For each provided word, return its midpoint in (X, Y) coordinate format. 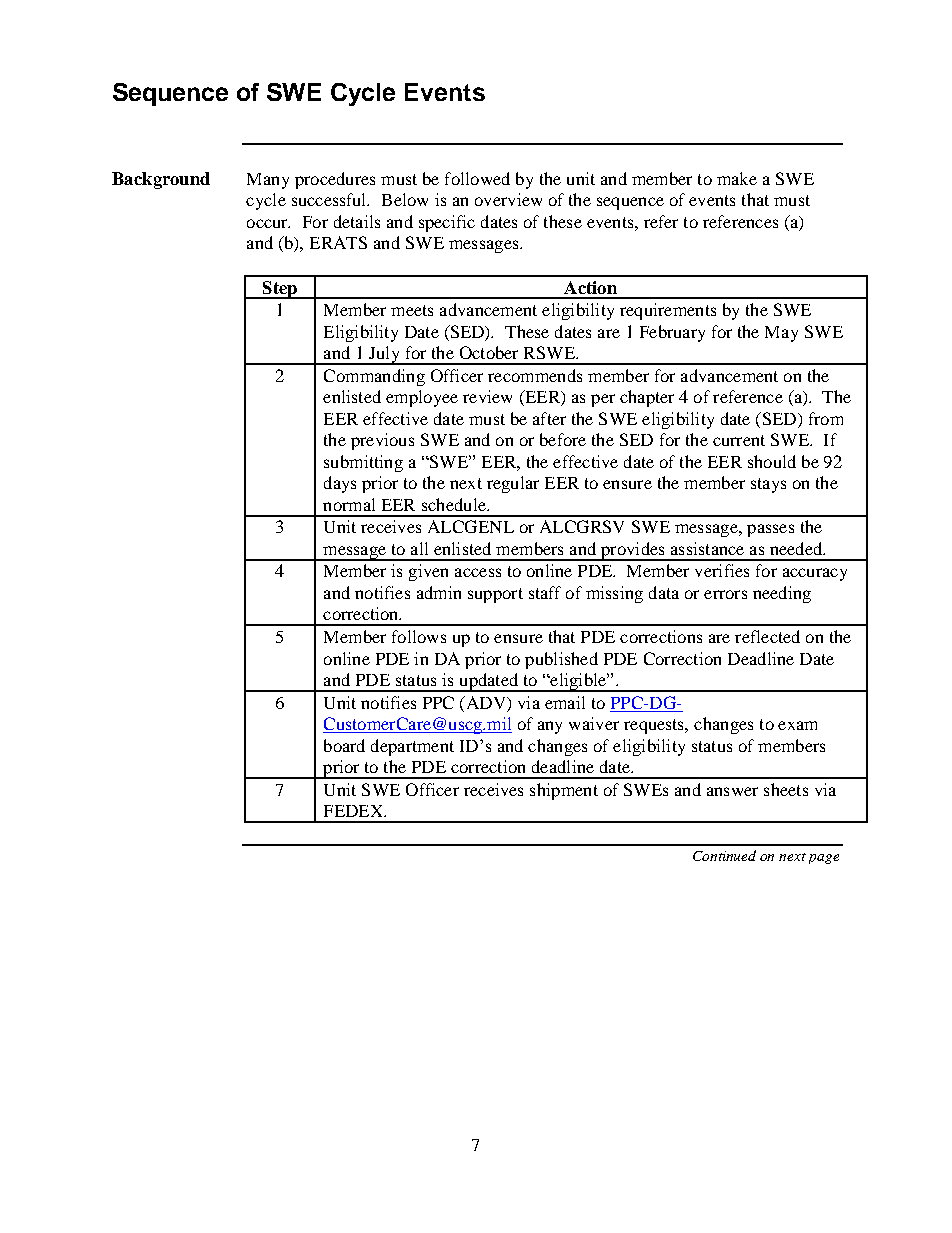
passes (770, 530)
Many (268, 181)
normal (349, 504)
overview (508, 199)
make (737, 178)
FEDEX (354, 811)
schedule (455, 504)
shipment (564, 791)
